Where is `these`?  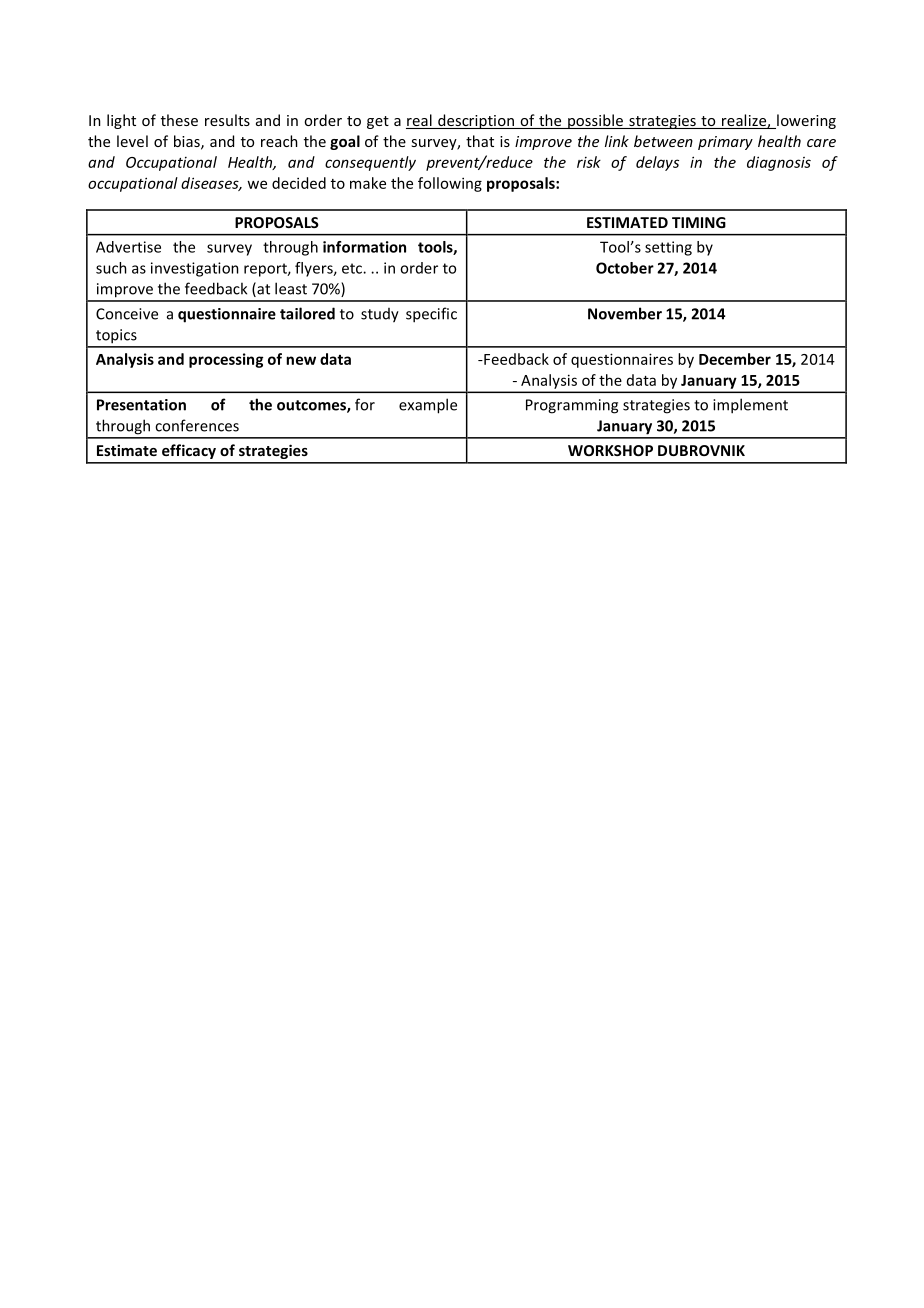
these is located at coordinates (179, 120).
